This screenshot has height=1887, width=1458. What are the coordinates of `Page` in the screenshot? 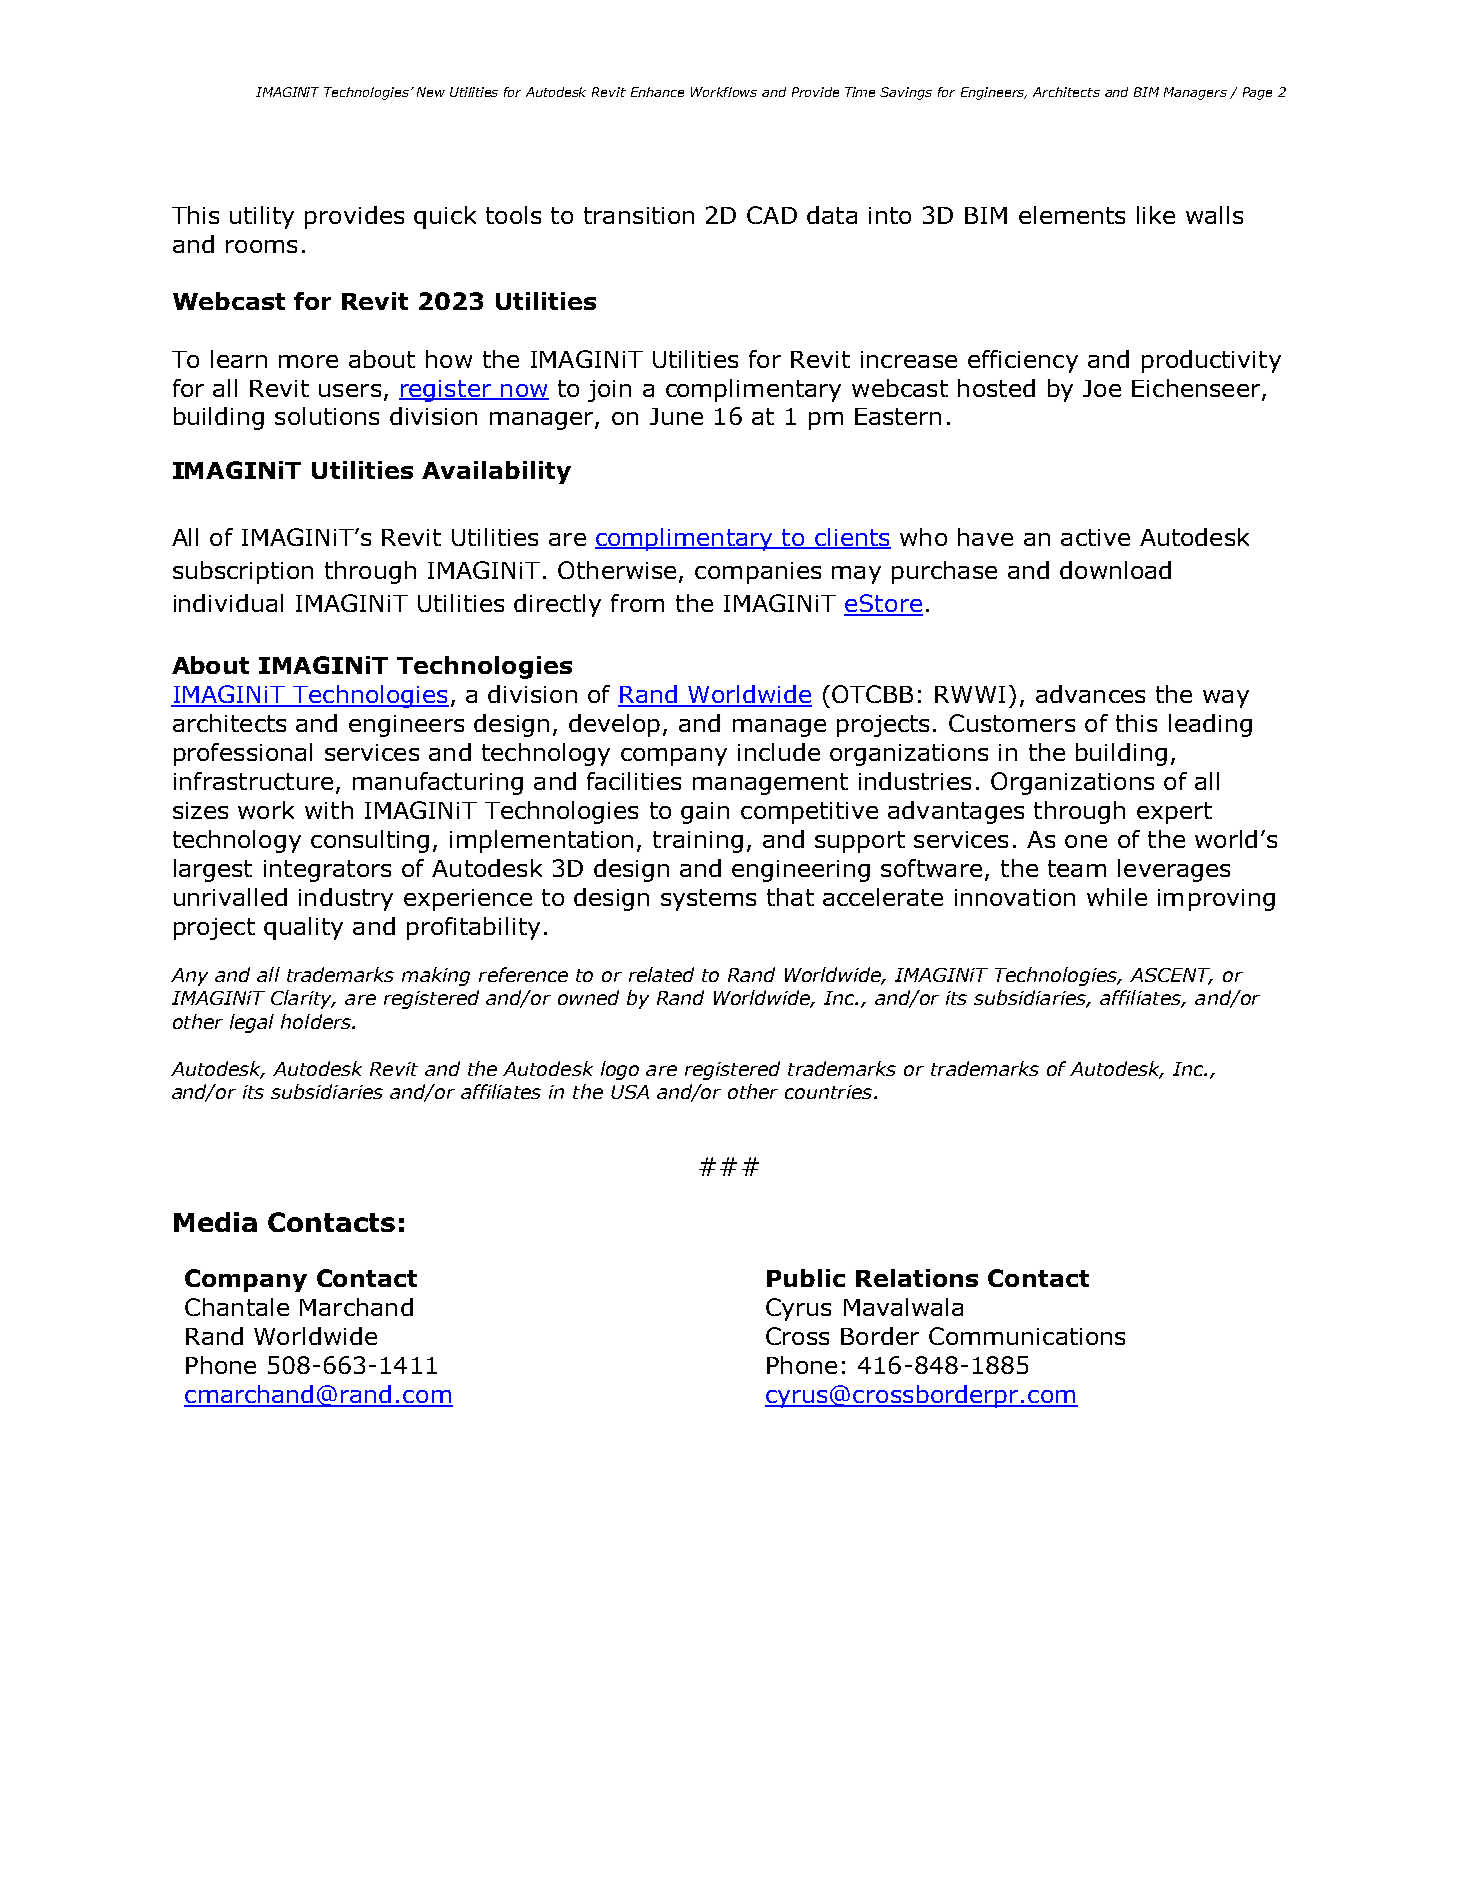 It's located at (1257, 93).
